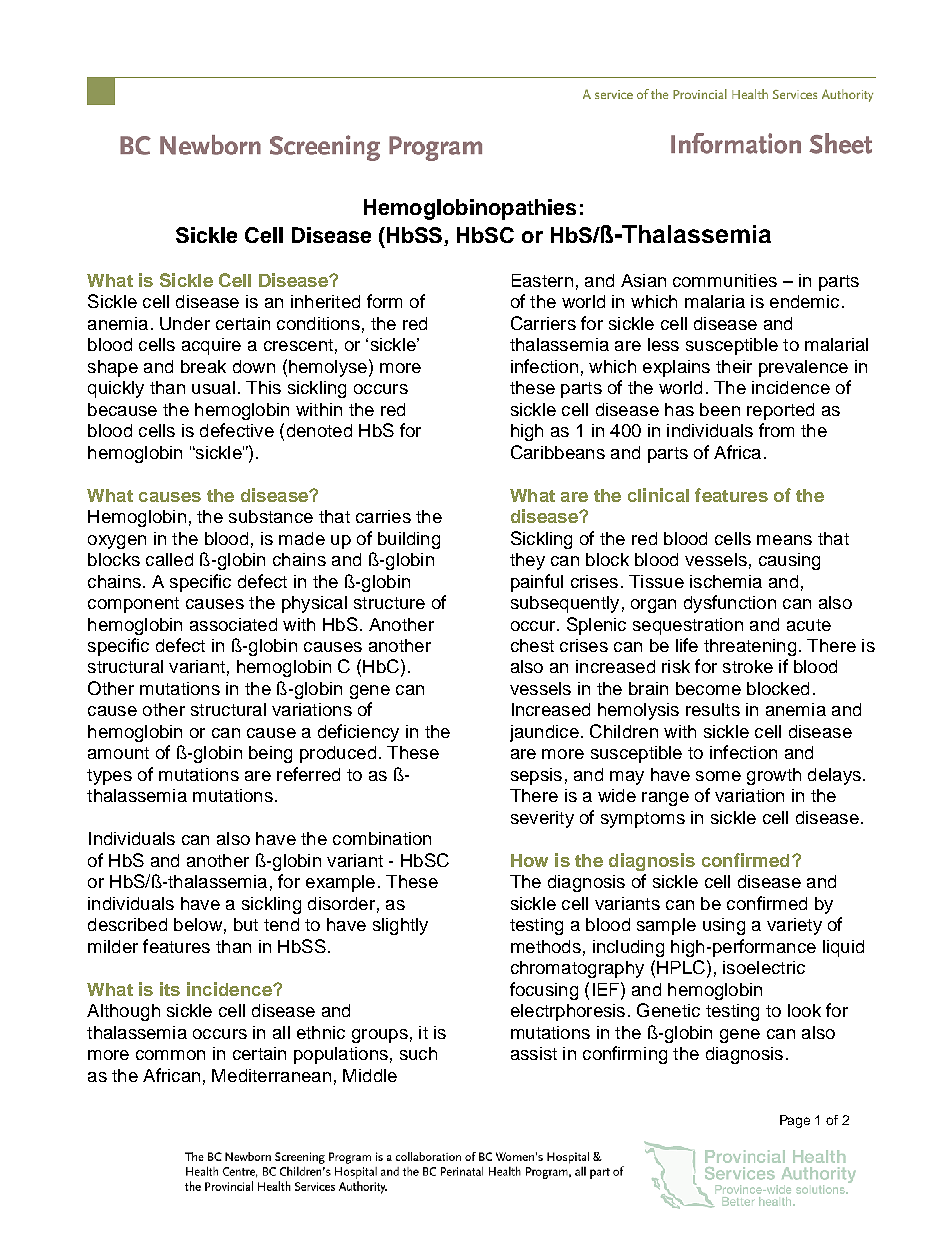 The image size is (952, 1233). Describe the element at coordinates (804, 301) in the screenshot. I see `endemic` at that location.
